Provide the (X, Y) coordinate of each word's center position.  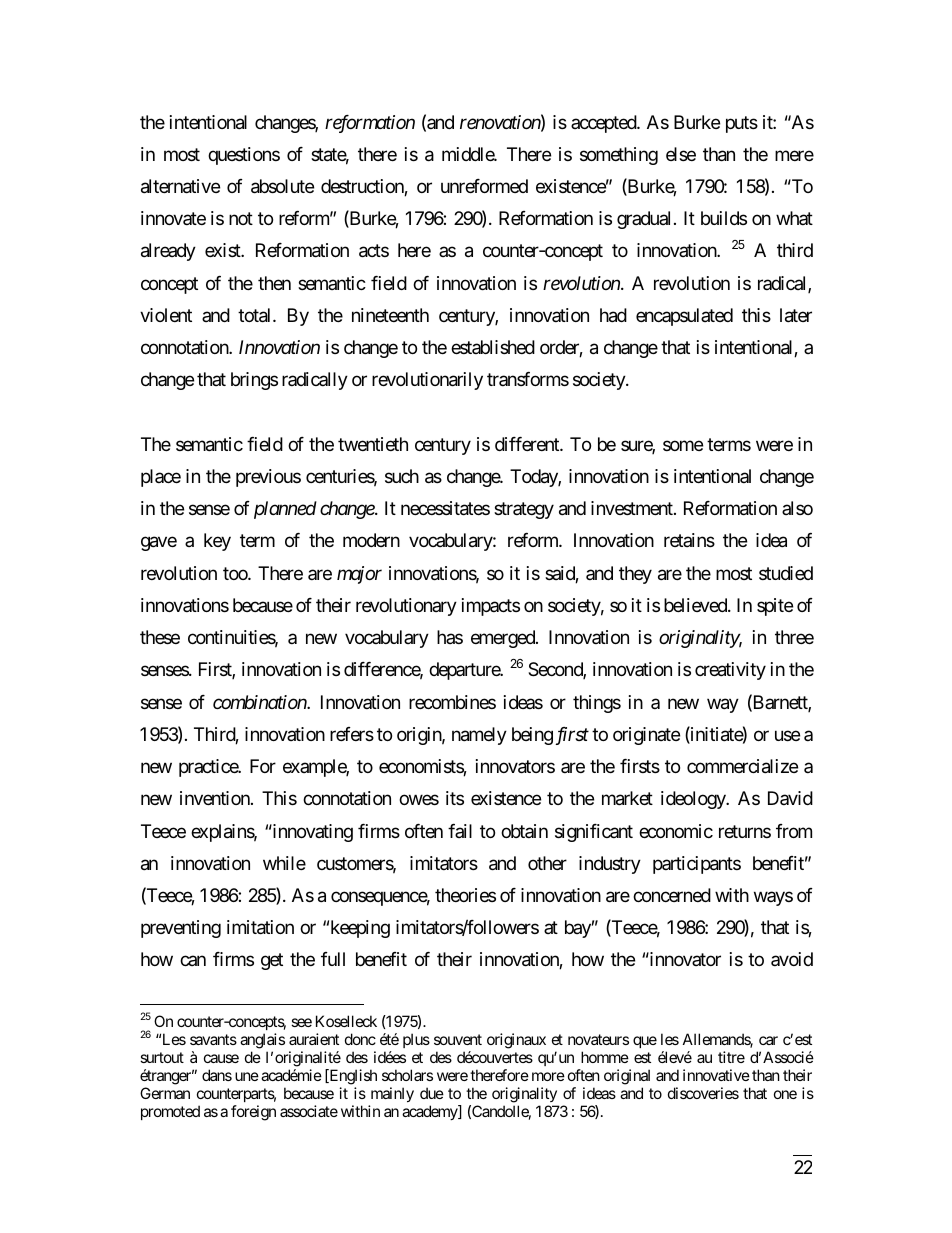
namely (479, 736)
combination (260, 702)
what (794, 218)
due (432, 1093)
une (247, 1076)
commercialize (742, 766)
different (528, 444)
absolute (282, 186)
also (797, 508)
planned (285, 510)
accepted (604, 124)
